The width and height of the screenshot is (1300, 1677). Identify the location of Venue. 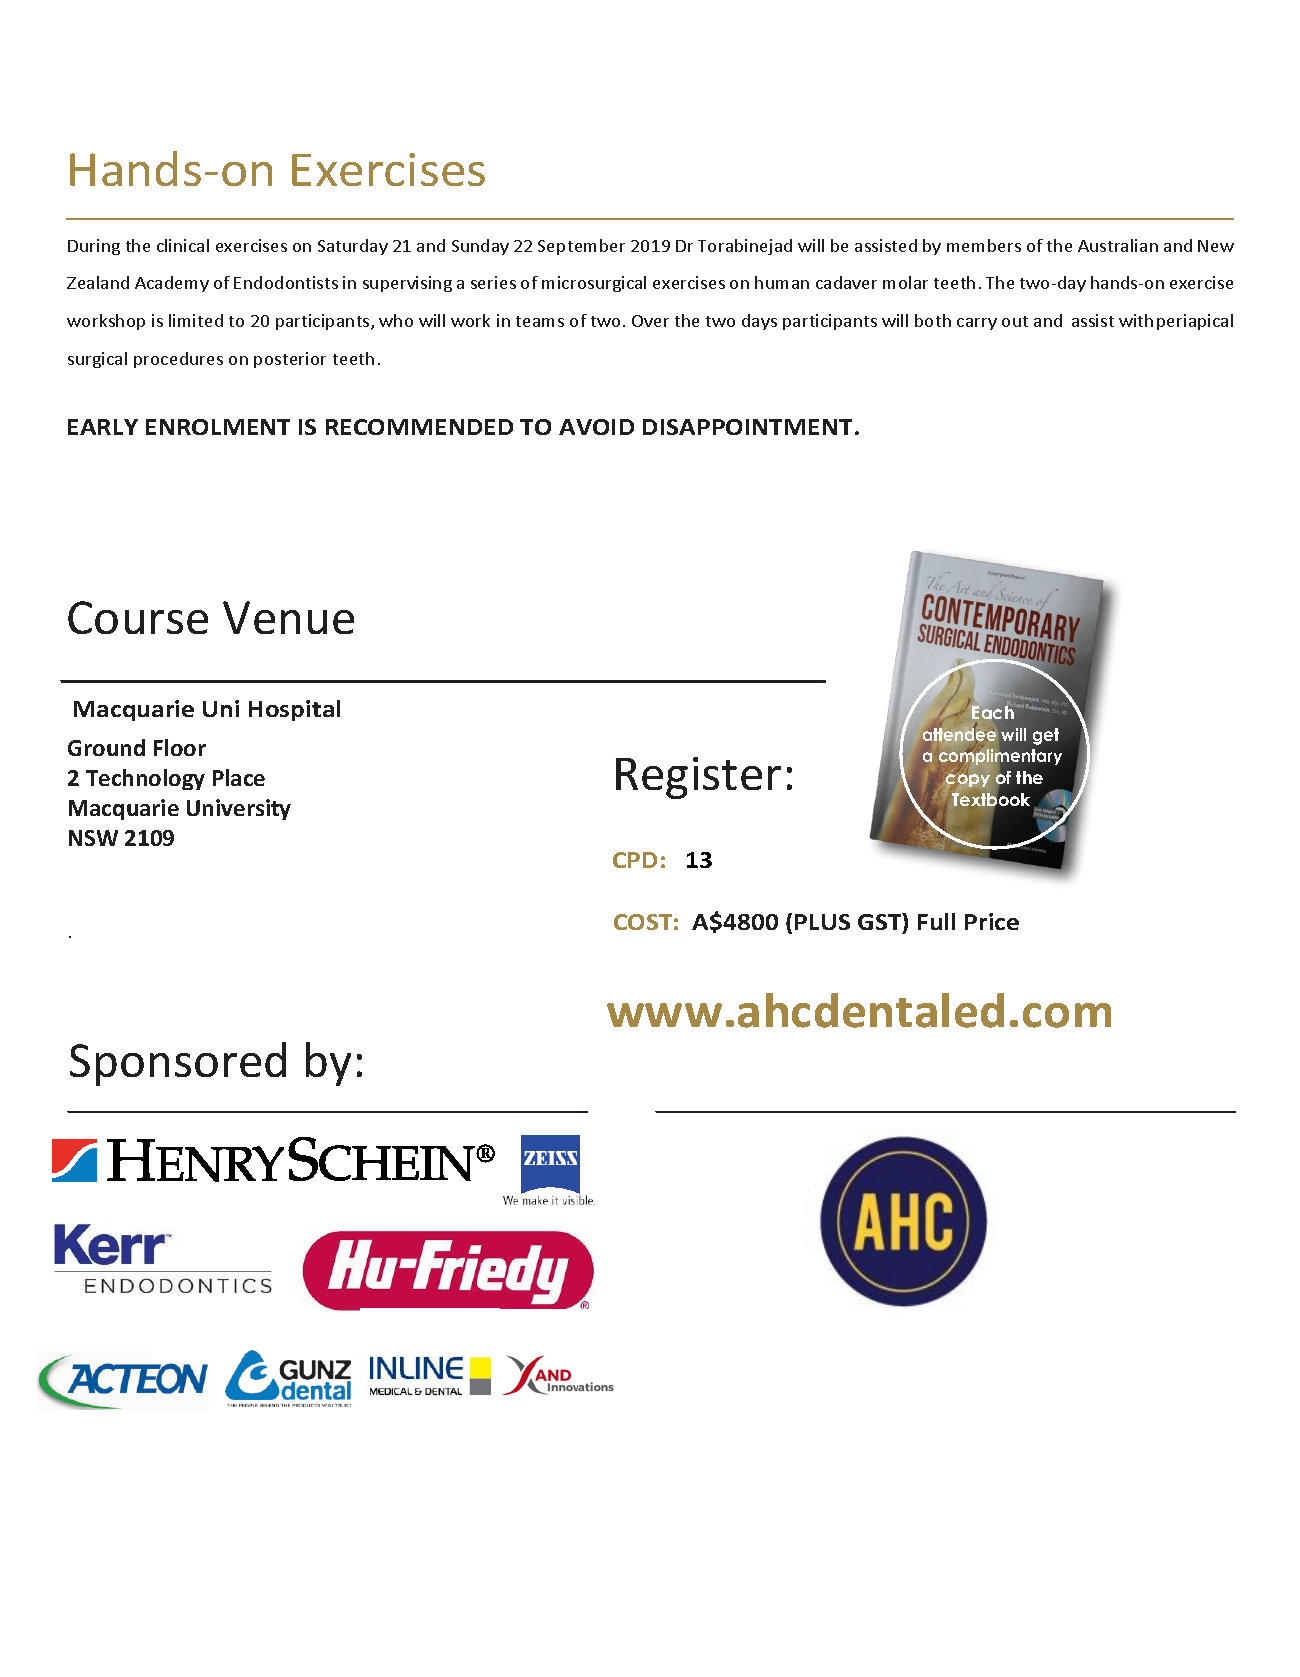
(288, 617).
